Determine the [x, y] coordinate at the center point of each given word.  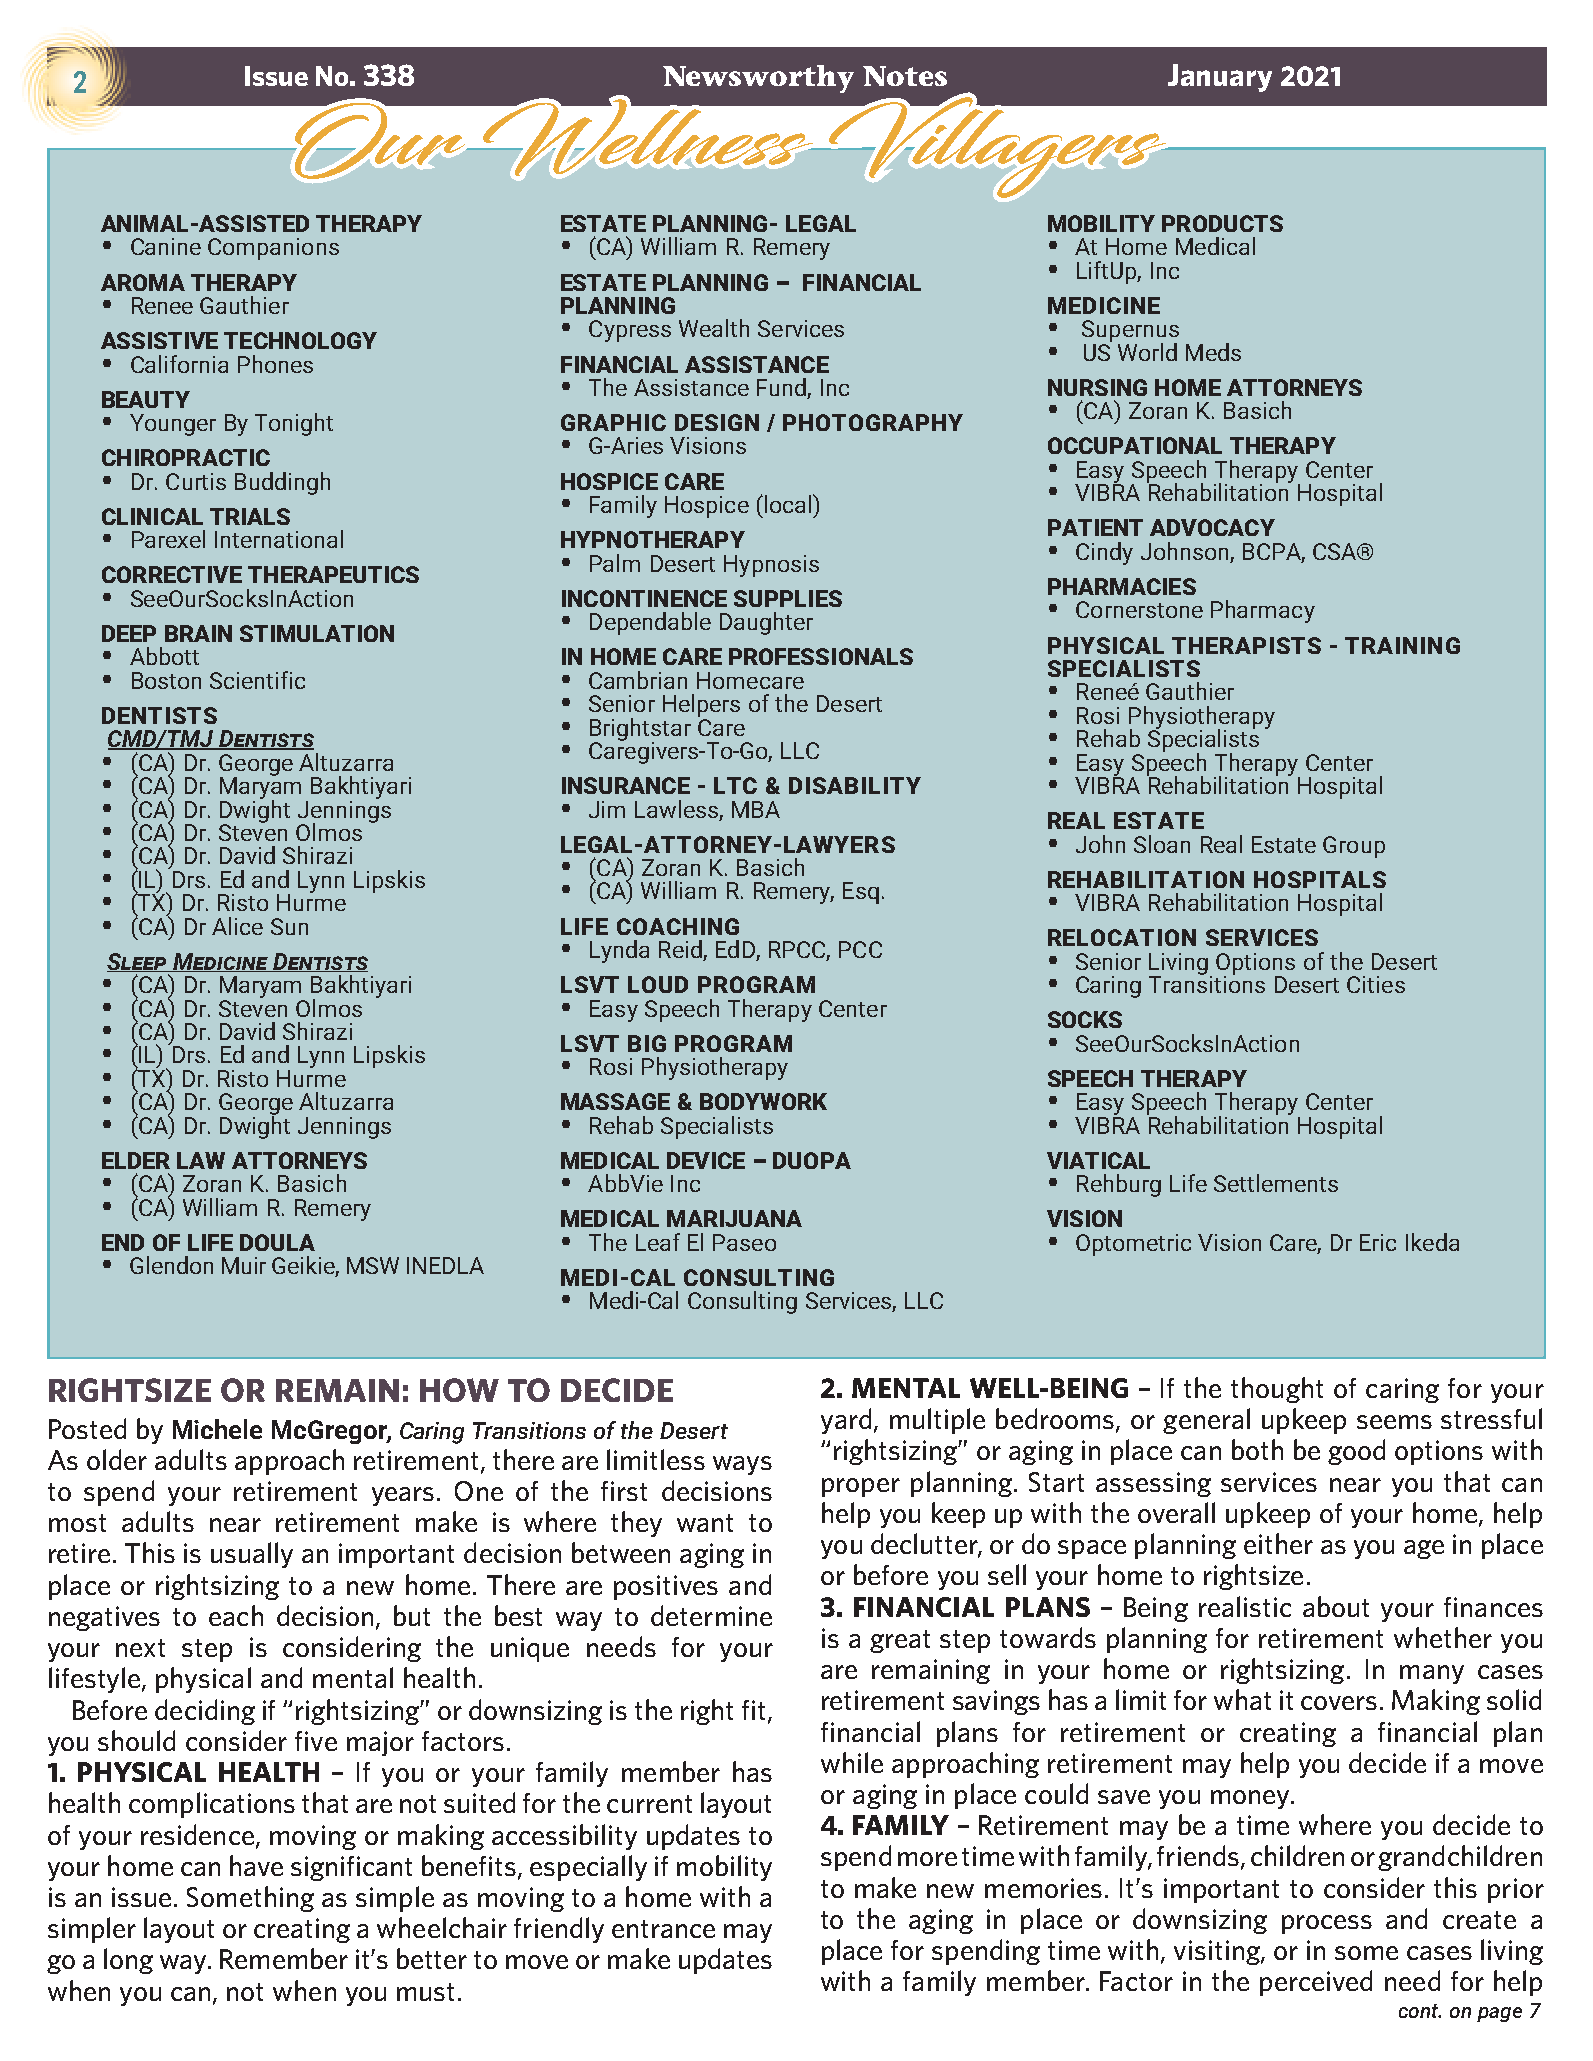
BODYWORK [763, 1101]
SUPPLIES [788, 598]
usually [252, 1555]
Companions [273, 249]
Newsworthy [758, 79]
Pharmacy [1263, 611]
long [128, 1961]
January [1220, 78]
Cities [1376, 984]
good [1356, 1452]
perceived [1316, 1983]
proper [861, 1487]
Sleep [138, 962]
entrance [663, 1929]
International [279, 539]
